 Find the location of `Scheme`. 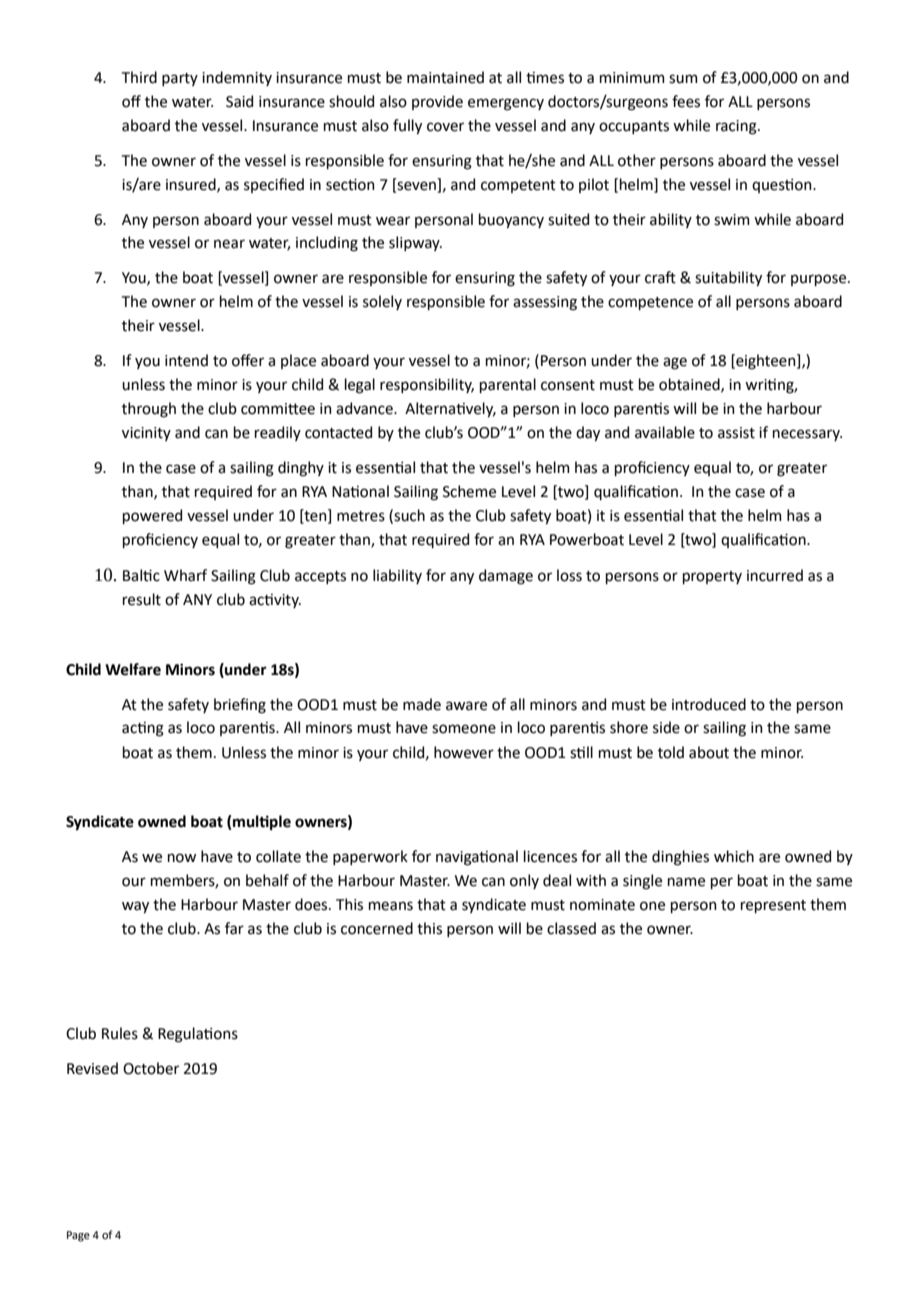

Scheme is located at coordinates (469, 491).
